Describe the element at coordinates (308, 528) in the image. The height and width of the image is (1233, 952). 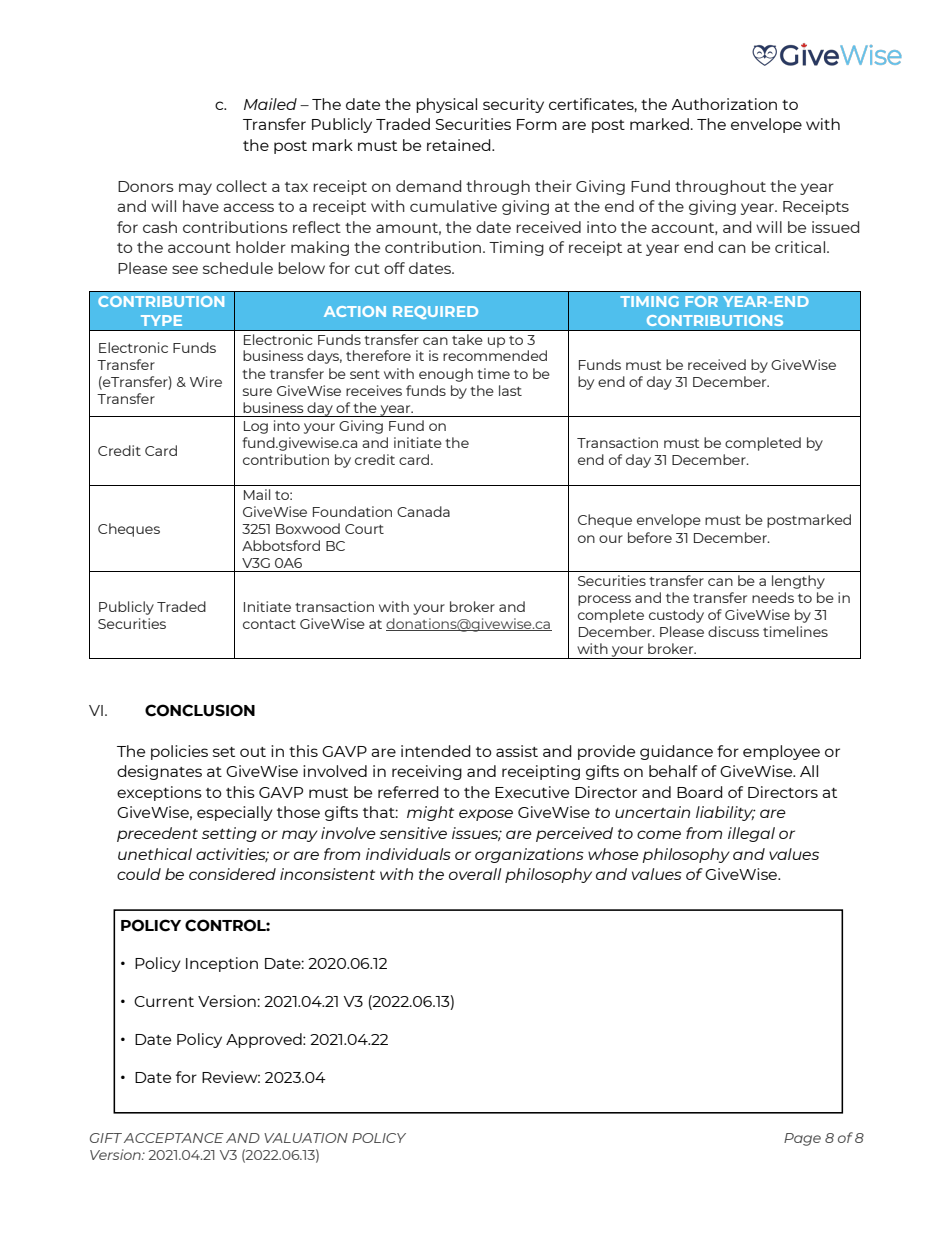
I see `Boxwood` at that location.
